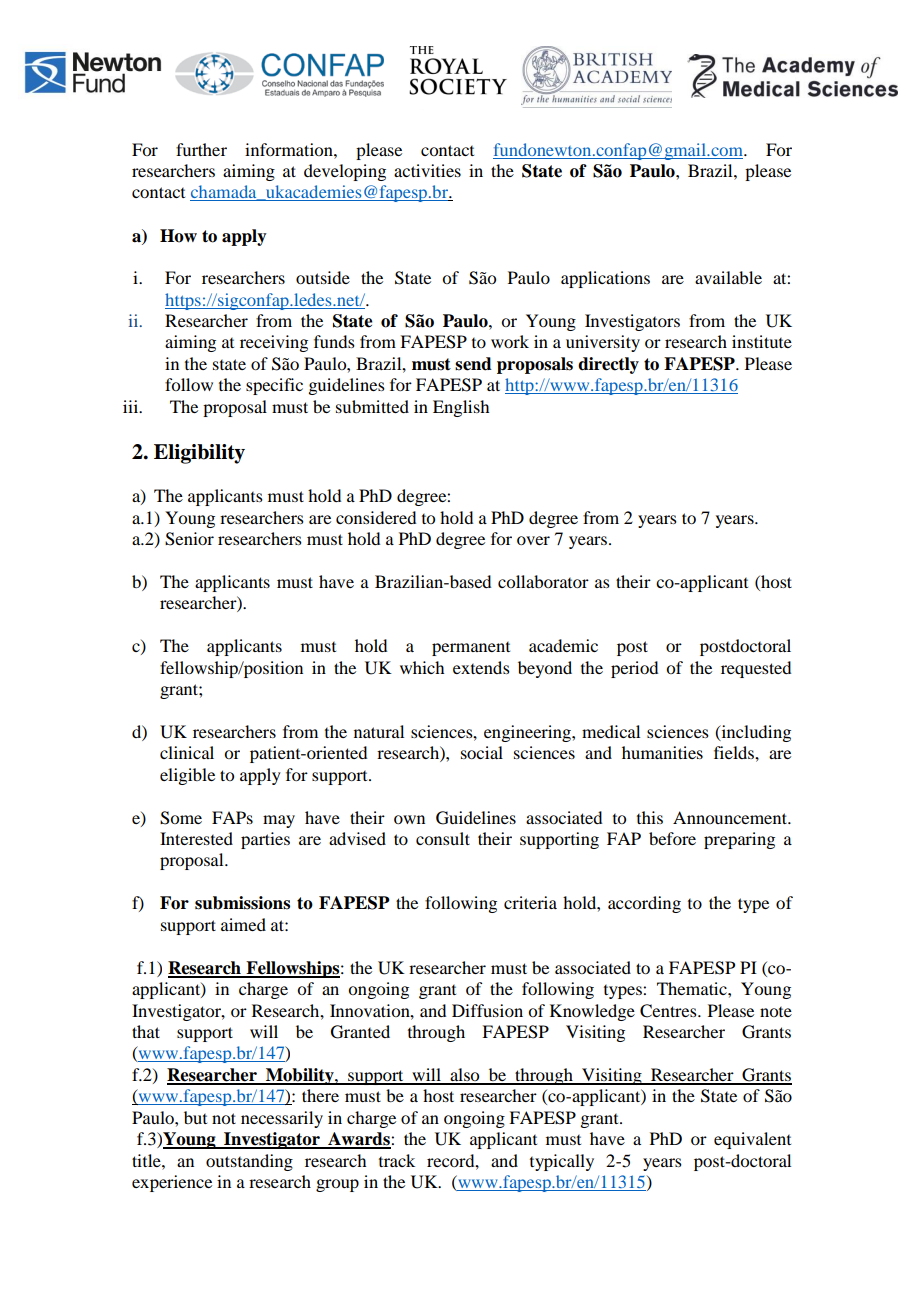  Describe the element at coordinates (196, 838) in the image. I see `Interested` at that location.
